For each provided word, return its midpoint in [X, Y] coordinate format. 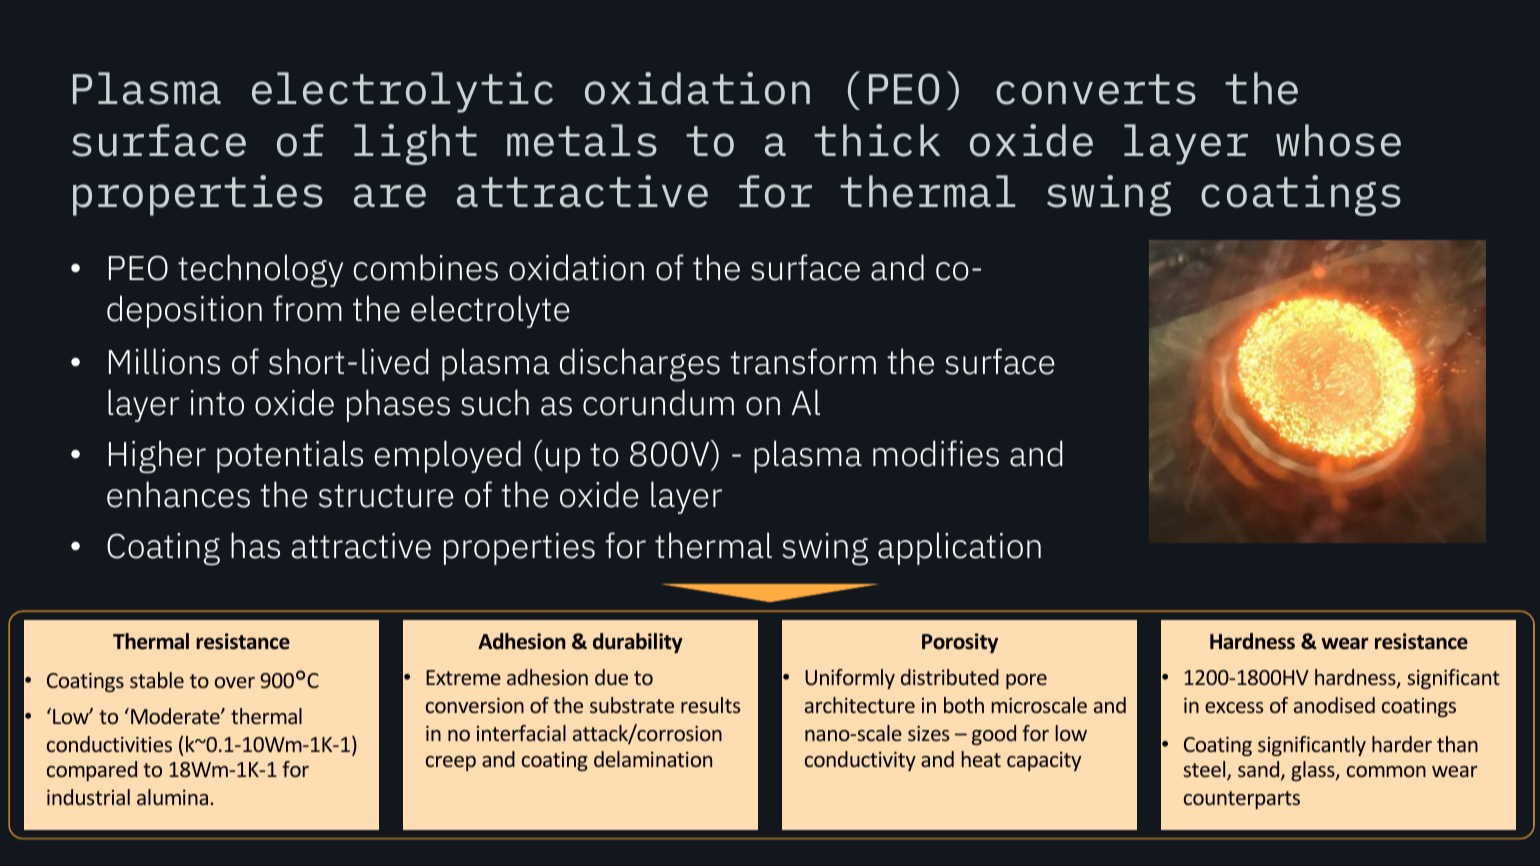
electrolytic [402, 92]
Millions [164, 361]
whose [1338, 140]
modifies [936, 453]
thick [877, 140]
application [959, 548]
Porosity [960, 643]
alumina [174, 797]
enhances [178, 494]
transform [803, 361]
